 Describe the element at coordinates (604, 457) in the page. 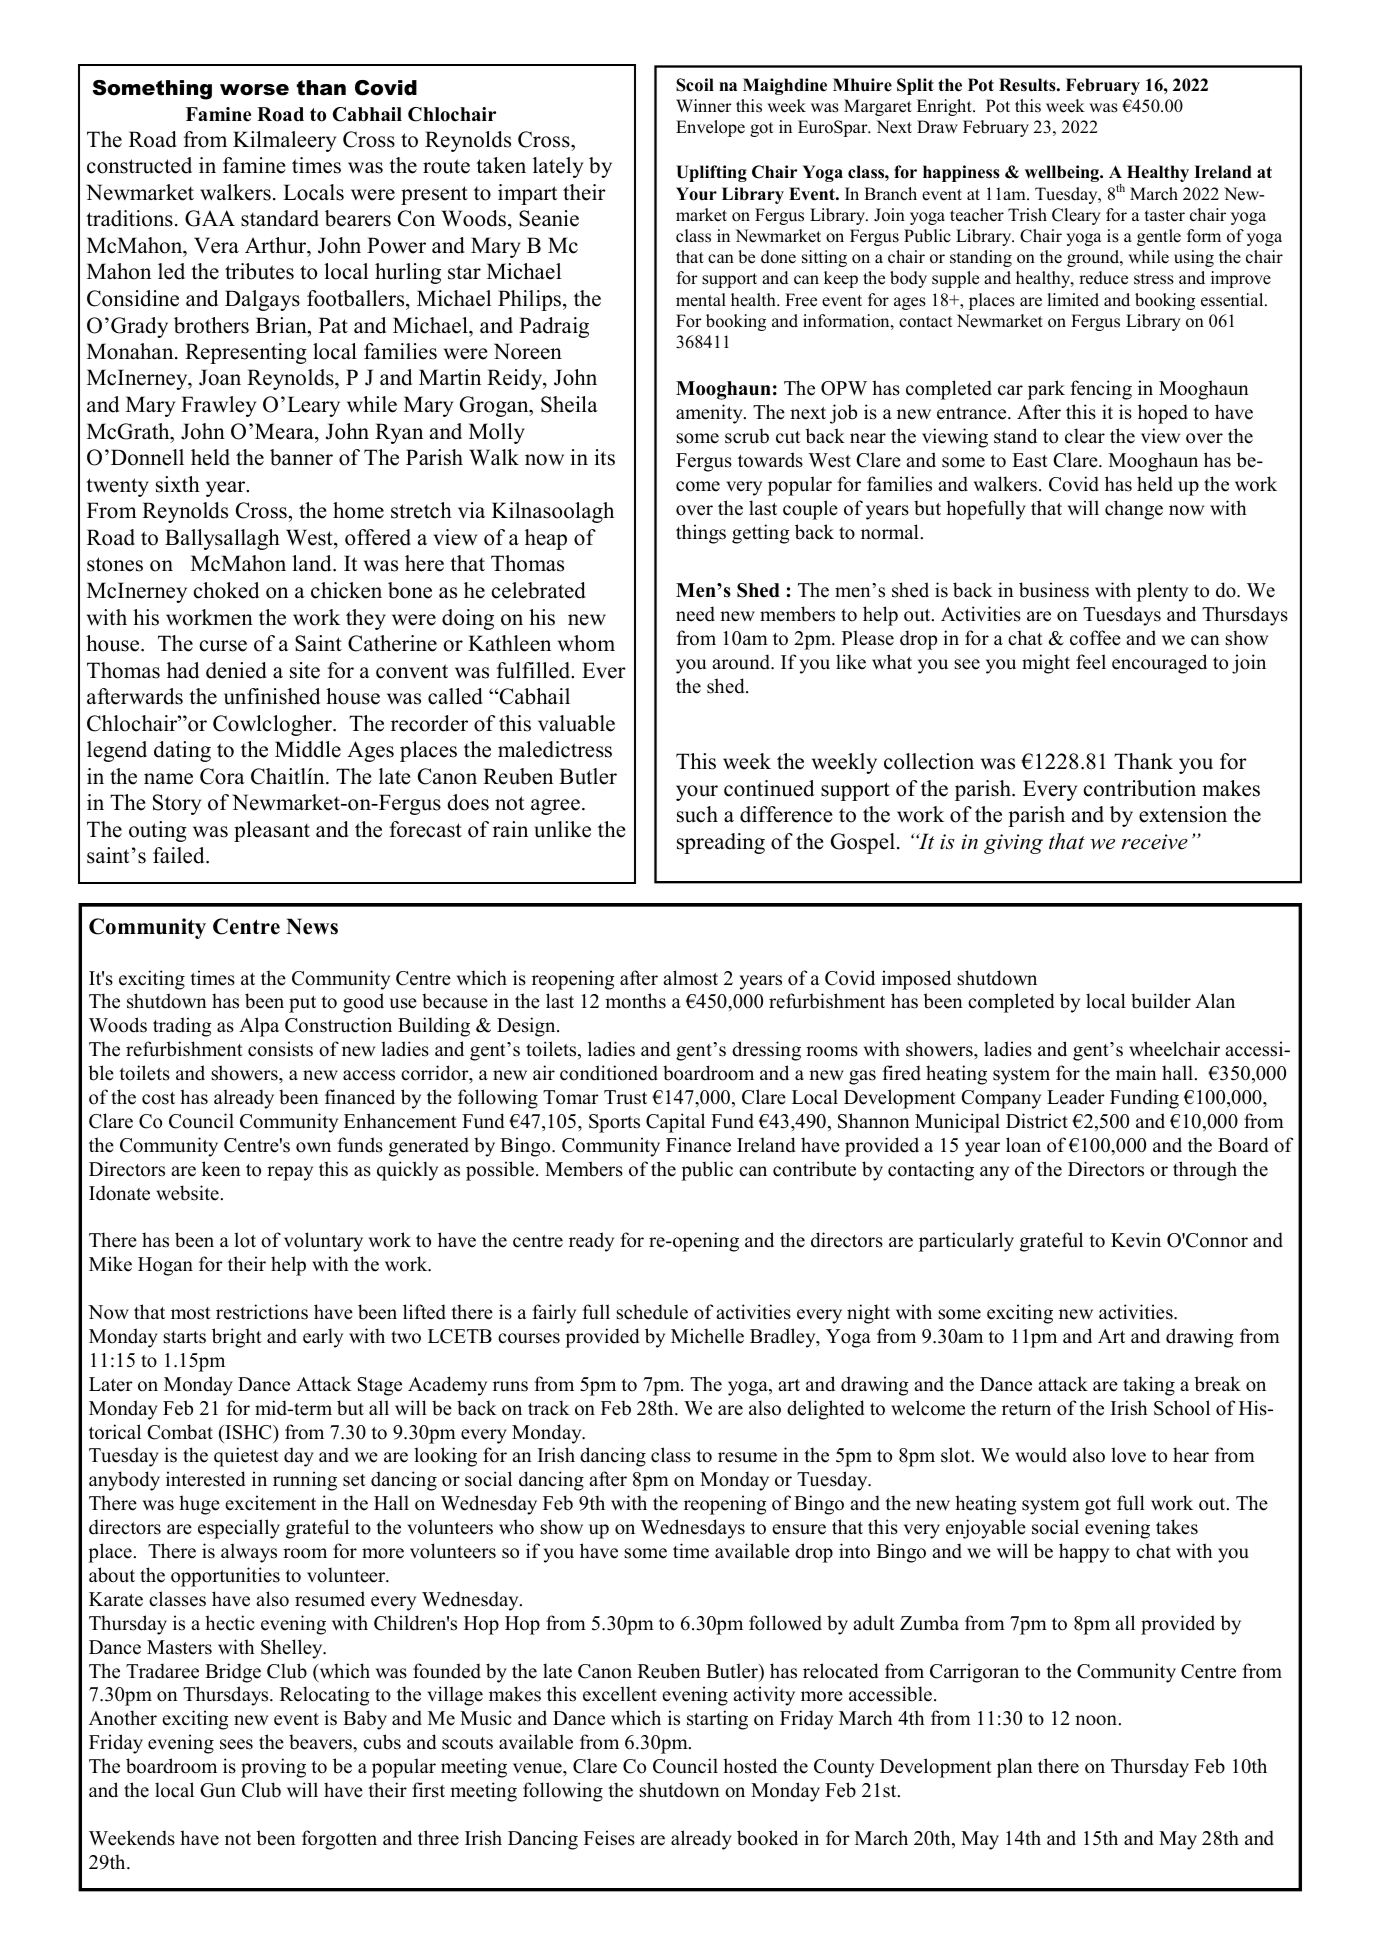

I see `its` at that location.
